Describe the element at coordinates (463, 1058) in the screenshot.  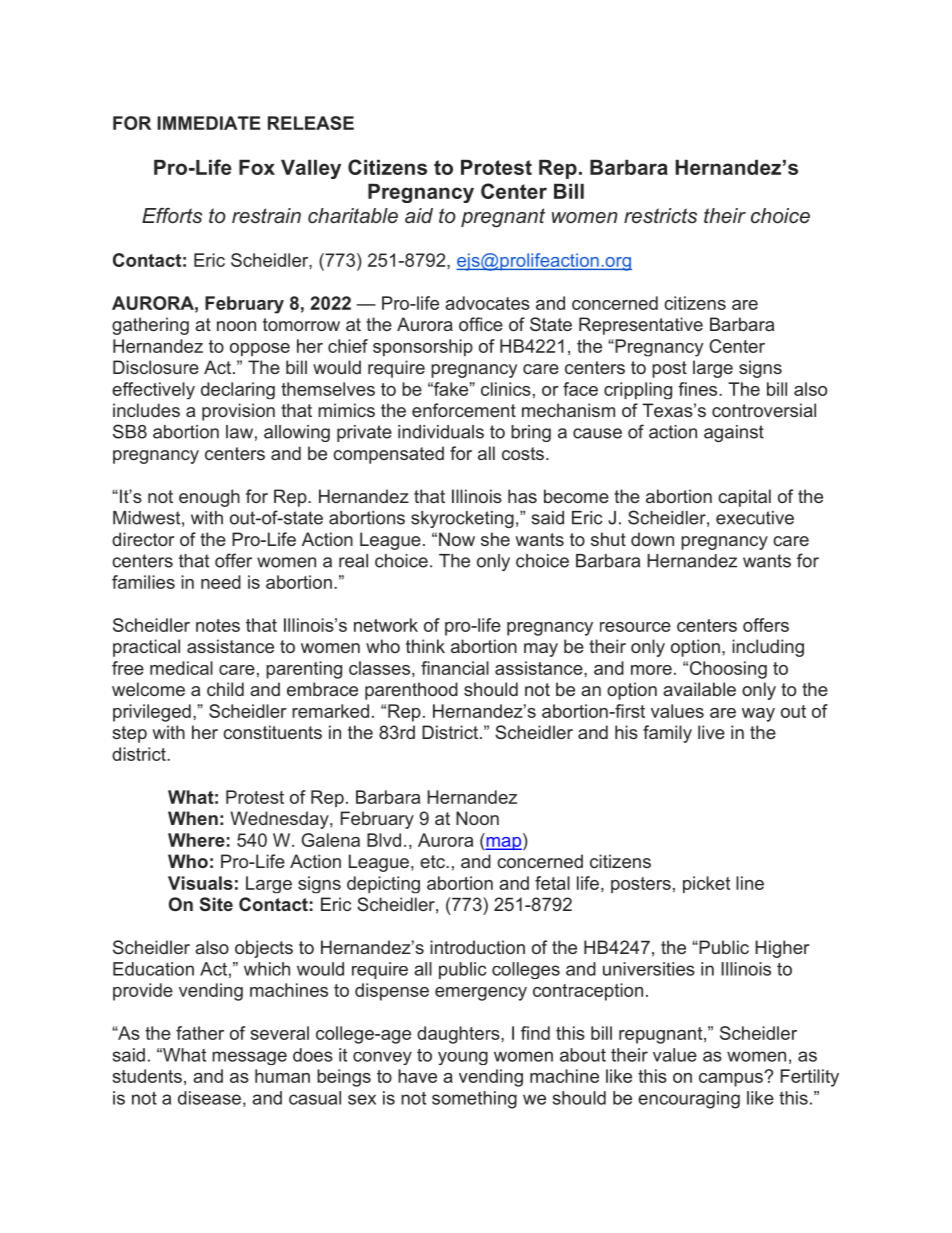
I see `young` at that location.
